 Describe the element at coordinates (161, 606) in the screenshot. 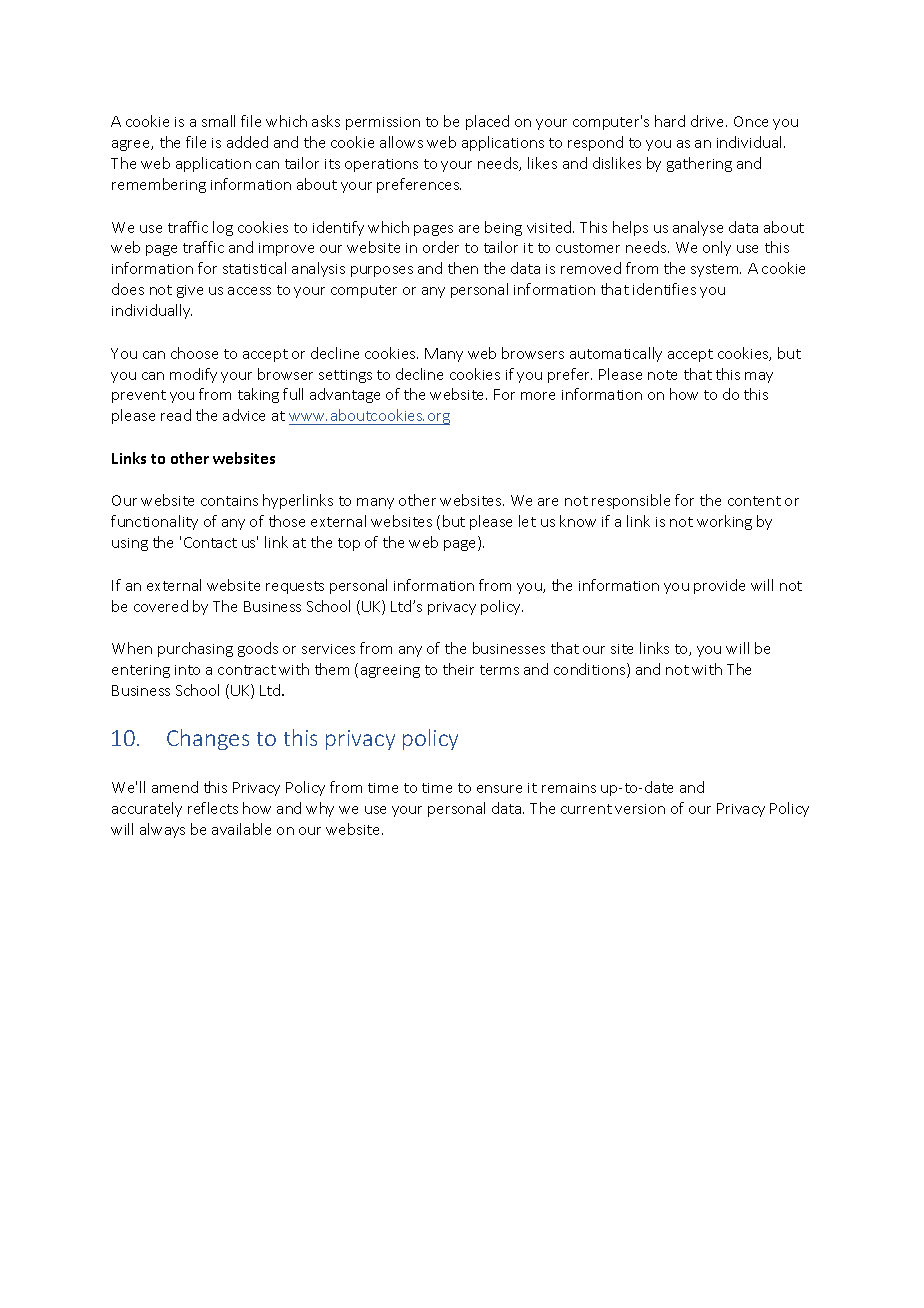

I see `covered` at that location.
